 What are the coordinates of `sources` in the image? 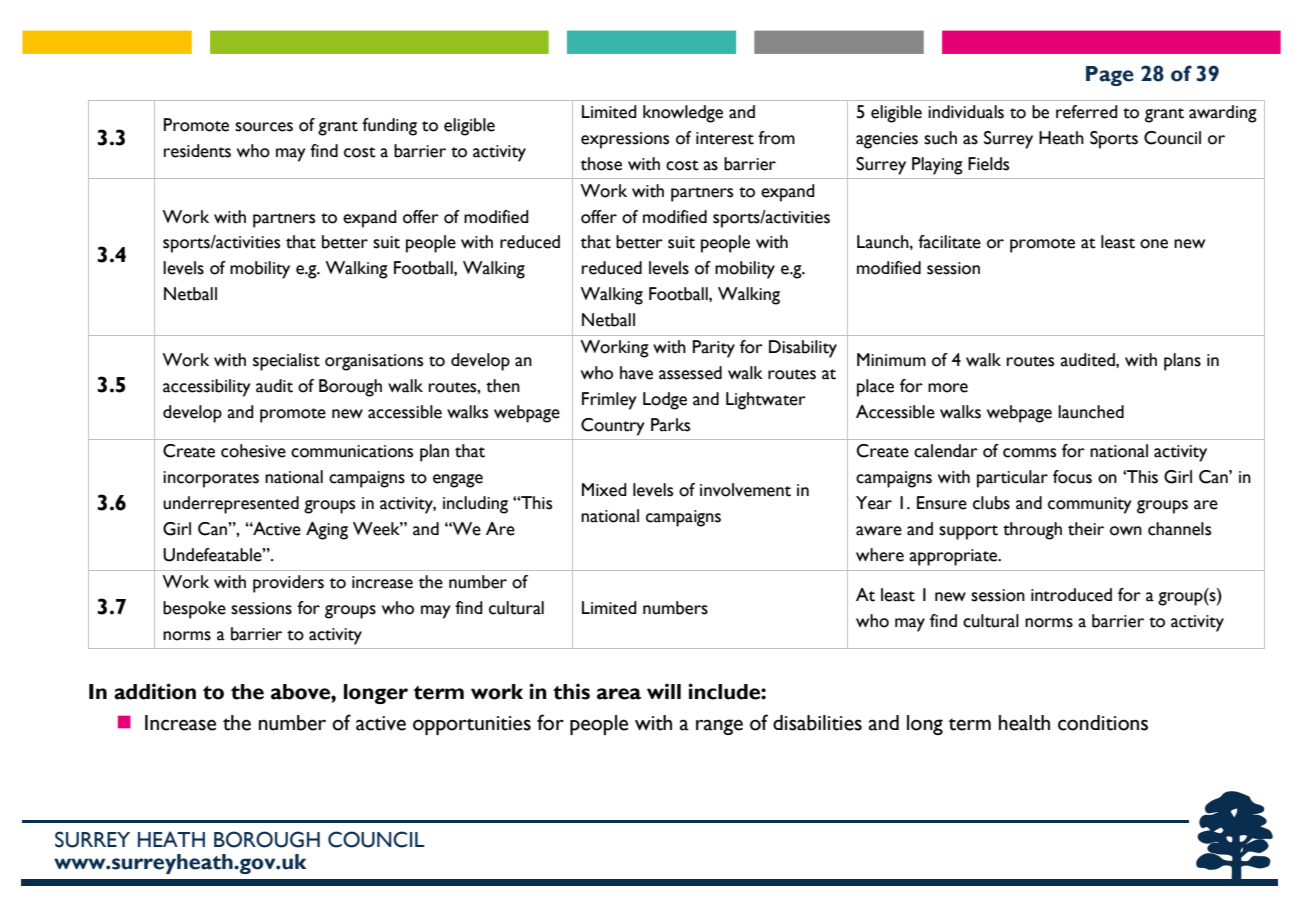 It's located at (264, 127).
